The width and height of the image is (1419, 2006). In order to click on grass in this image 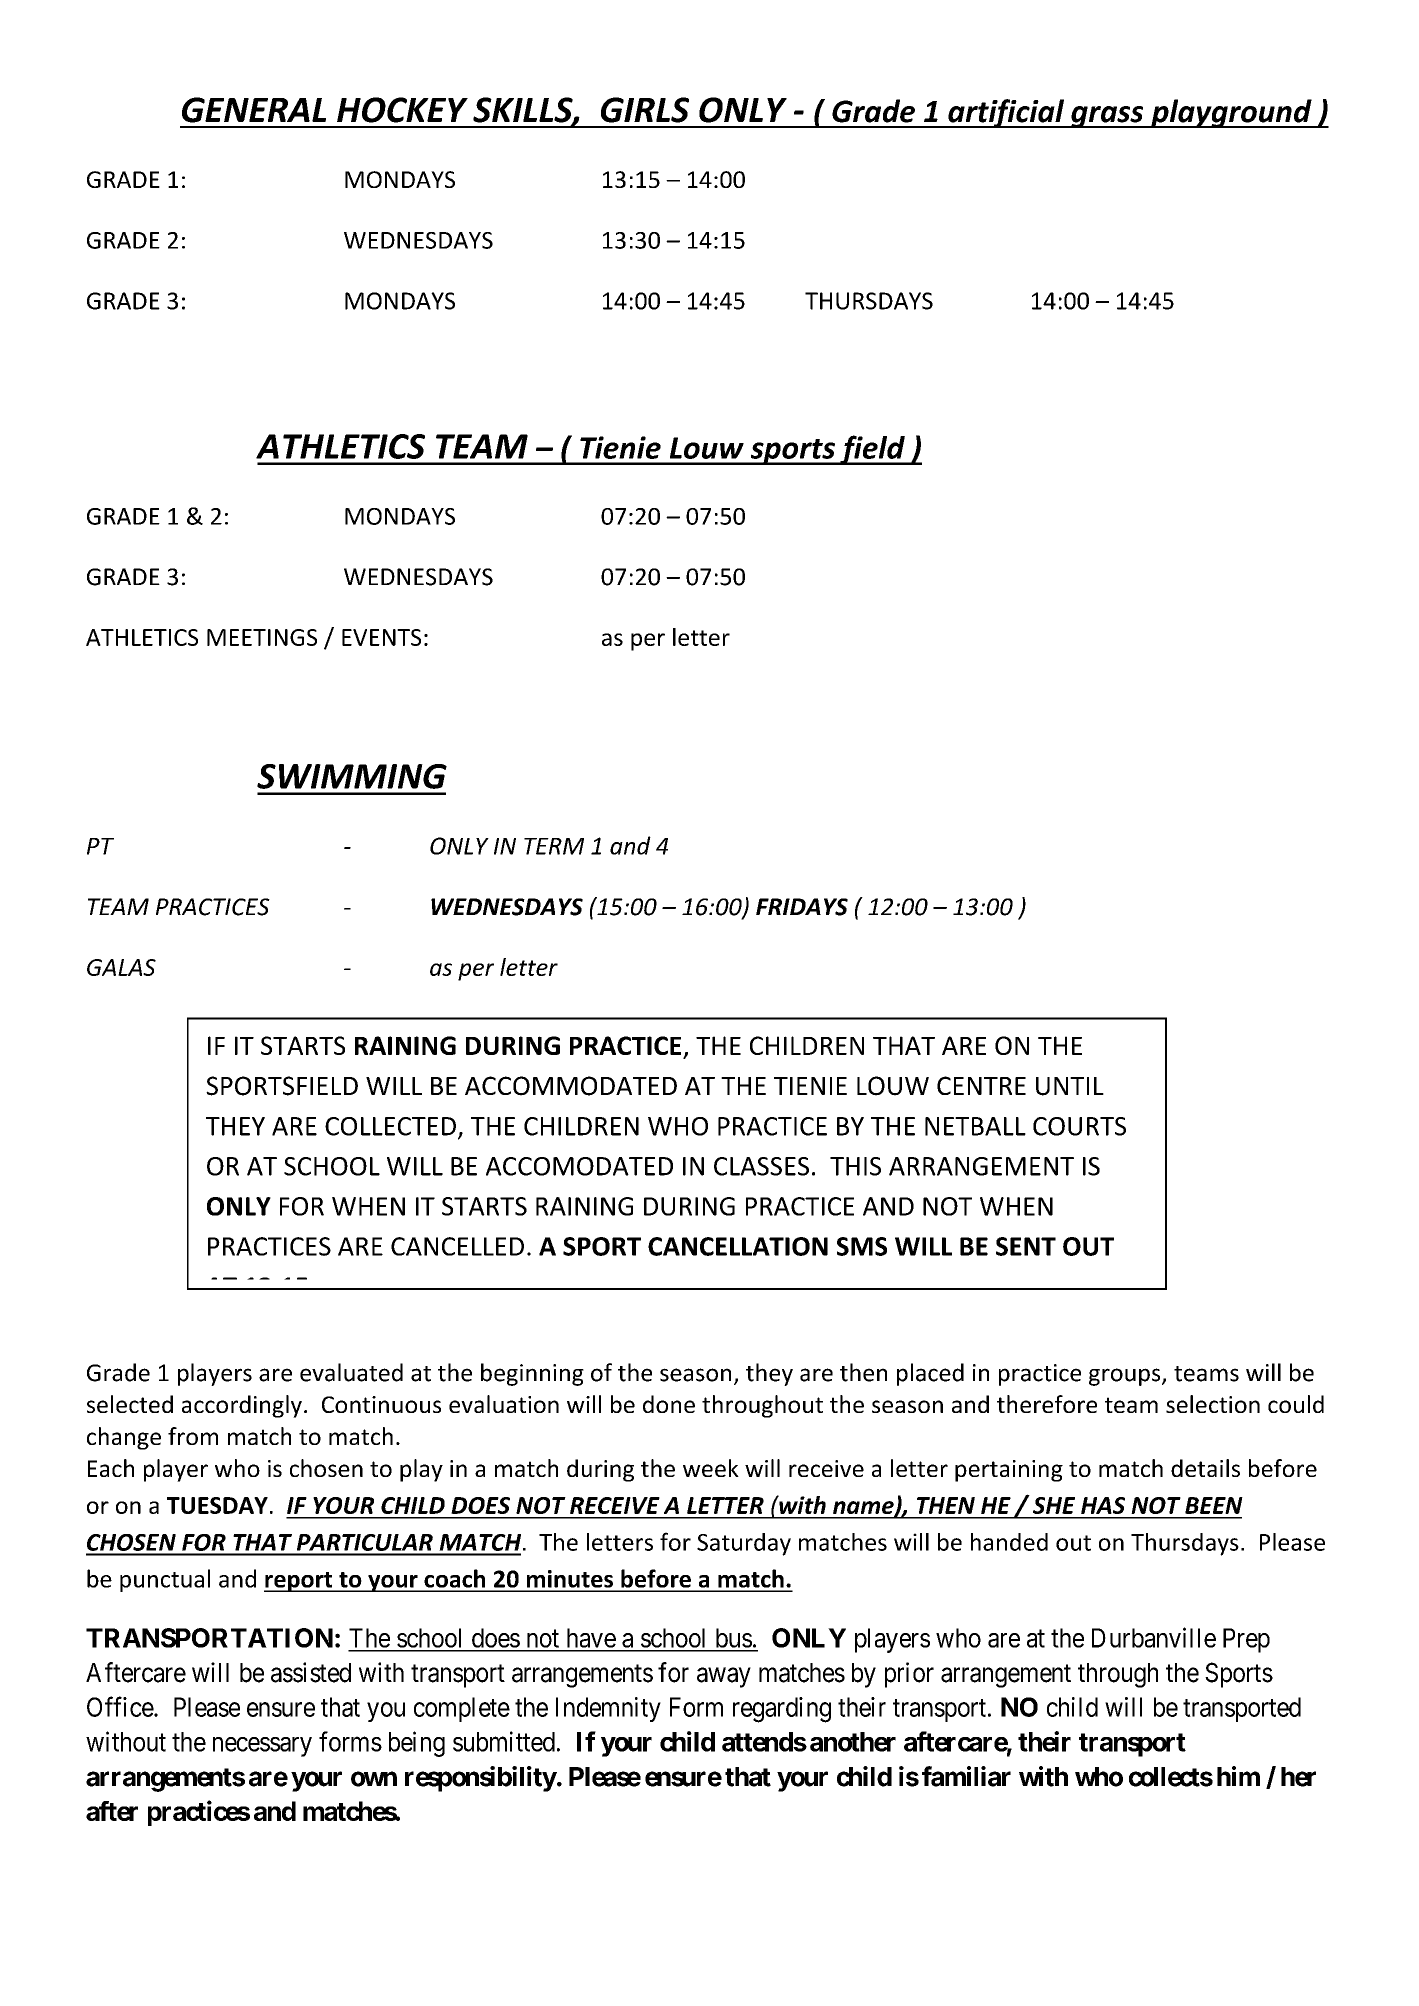, I will do `click(1107, 117)`.
